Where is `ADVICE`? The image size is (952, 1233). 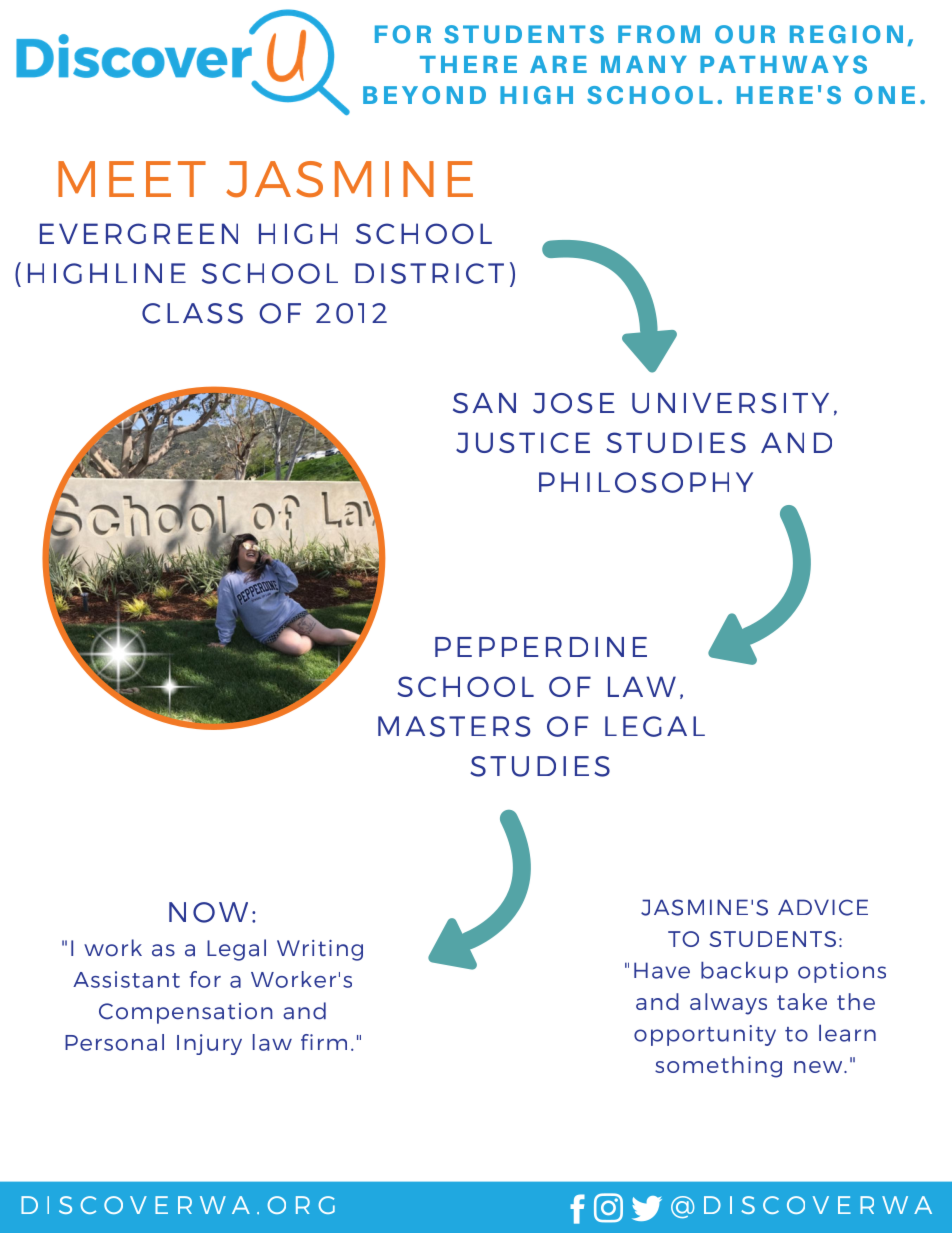
ADVICE is located at coordinates (823, 907).
